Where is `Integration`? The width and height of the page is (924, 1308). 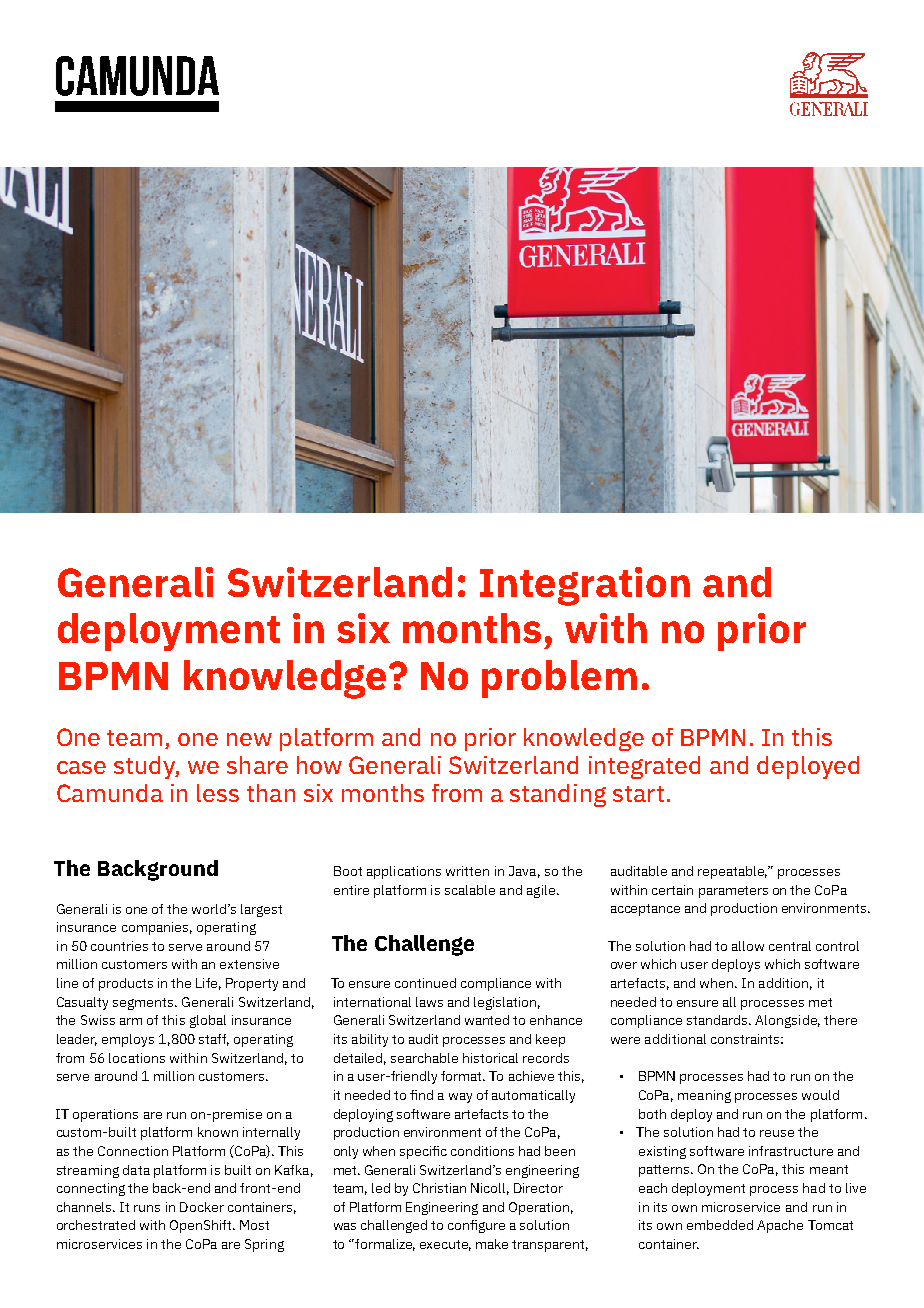
Integration is located at coordinates (585, 586).
